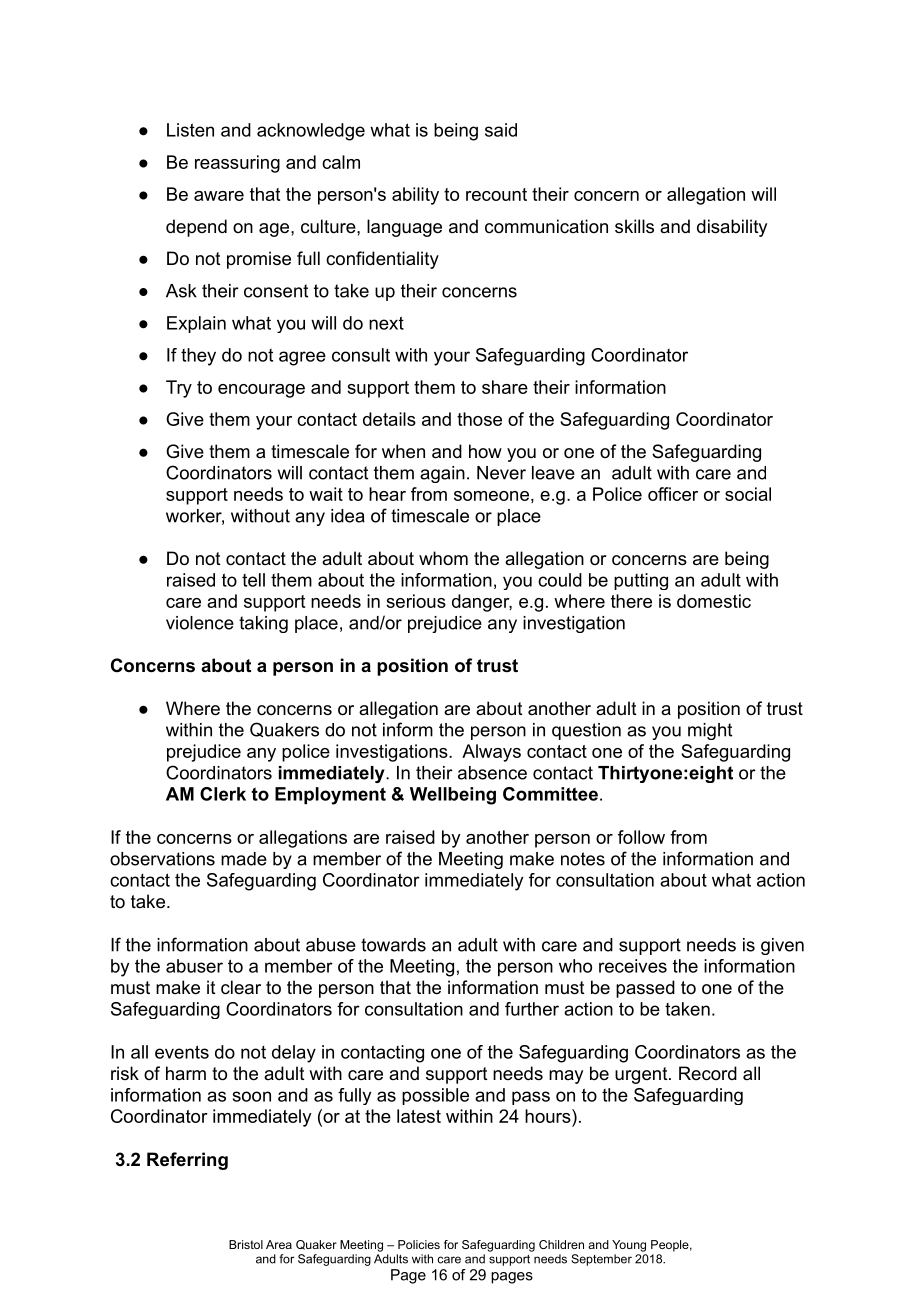 Image resolution: width=924 pixels, height=1307 pixels. I want to click on violence, so click(200, 623).
